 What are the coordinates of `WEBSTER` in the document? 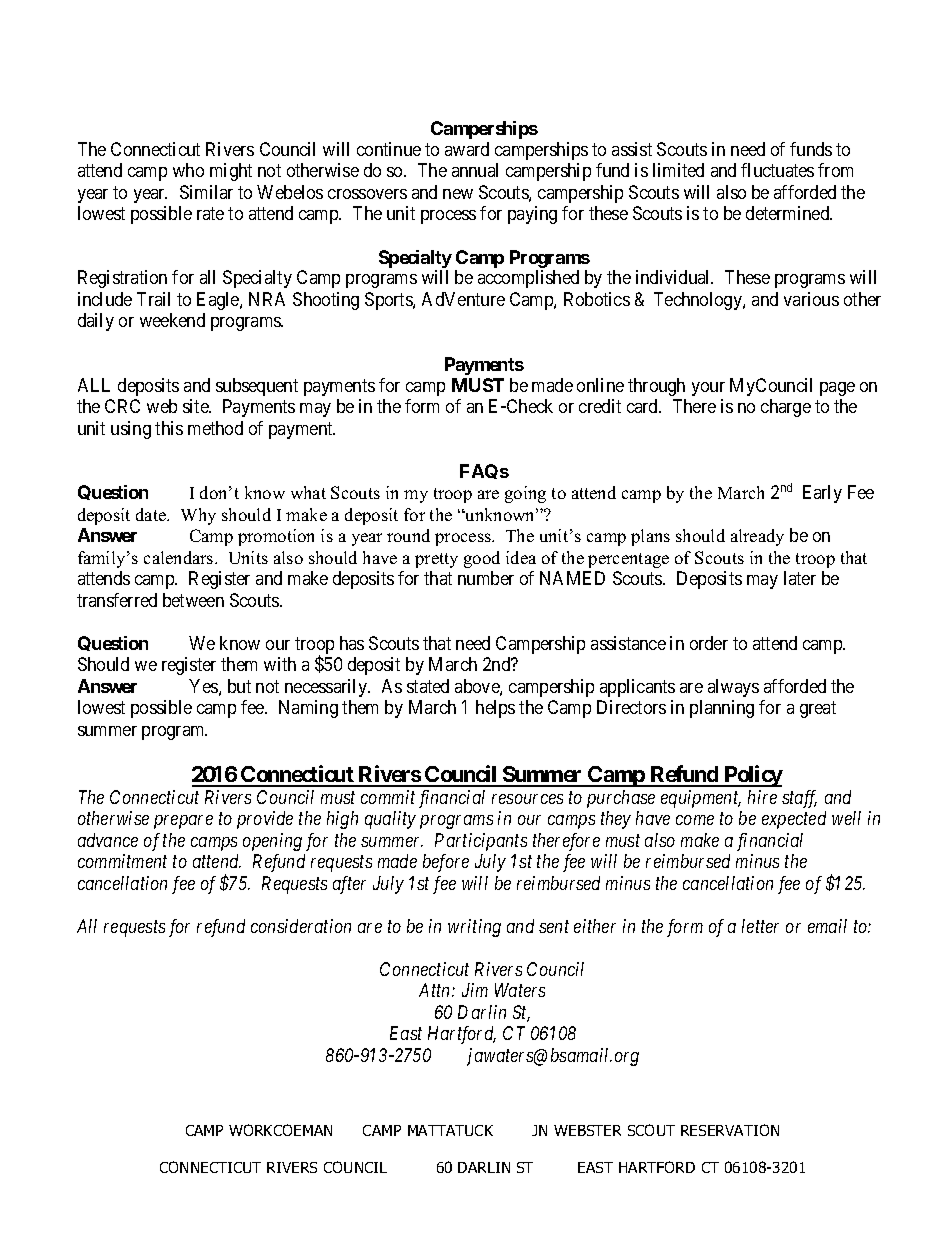 It's located at (587, 1130).
